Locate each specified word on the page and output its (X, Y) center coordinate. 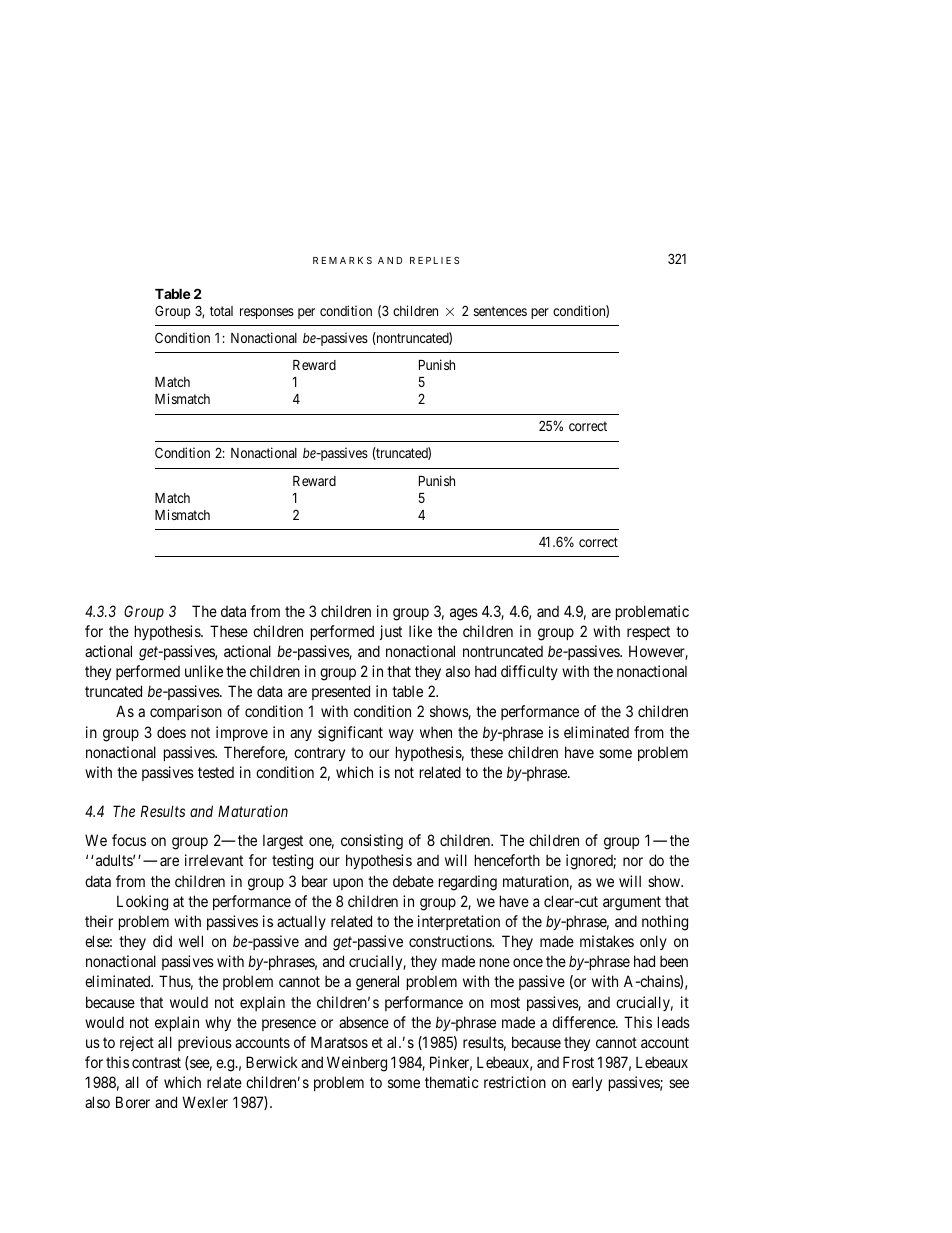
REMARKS (342, 260)
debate (413, 881)
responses (267, 313)
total (221, 311)
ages (464, 614)
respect (648, 633)
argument (632, 903)
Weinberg (357, 1064)
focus (129, 840)
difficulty (529, 672)
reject (137, 1043)
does (171, 732)
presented (341, 692)
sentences (500, 311)
